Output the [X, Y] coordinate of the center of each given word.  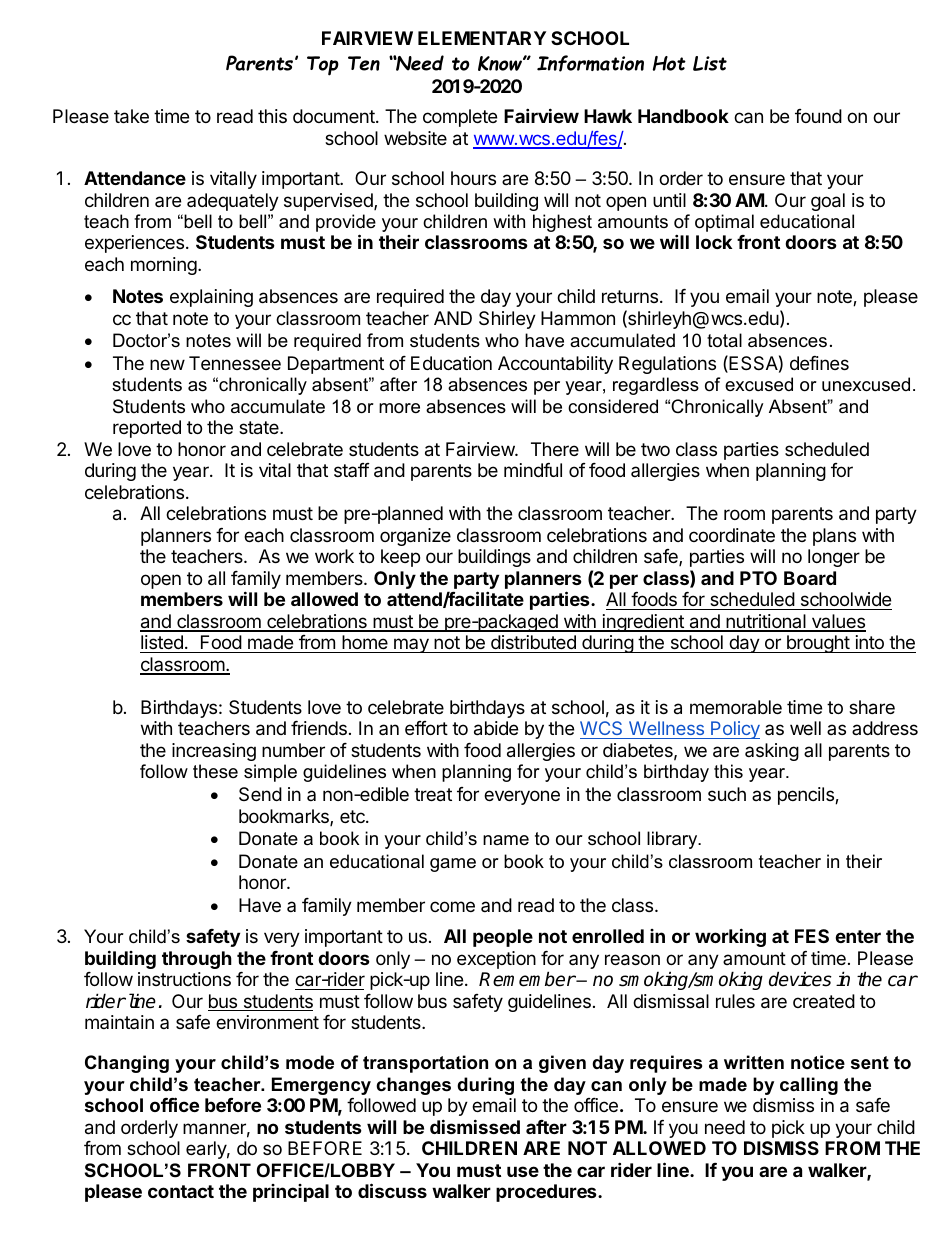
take [131, 116]
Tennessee [235, 363]
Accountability [555, 365]
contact [181, 1191]
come [452, 906]
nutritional [766, 622]
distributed [533, 644]
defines [819, 363]
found [818, 116]
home [365, 644]
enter [858, 936]
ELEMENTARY [482, 38]
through [197, 960]
